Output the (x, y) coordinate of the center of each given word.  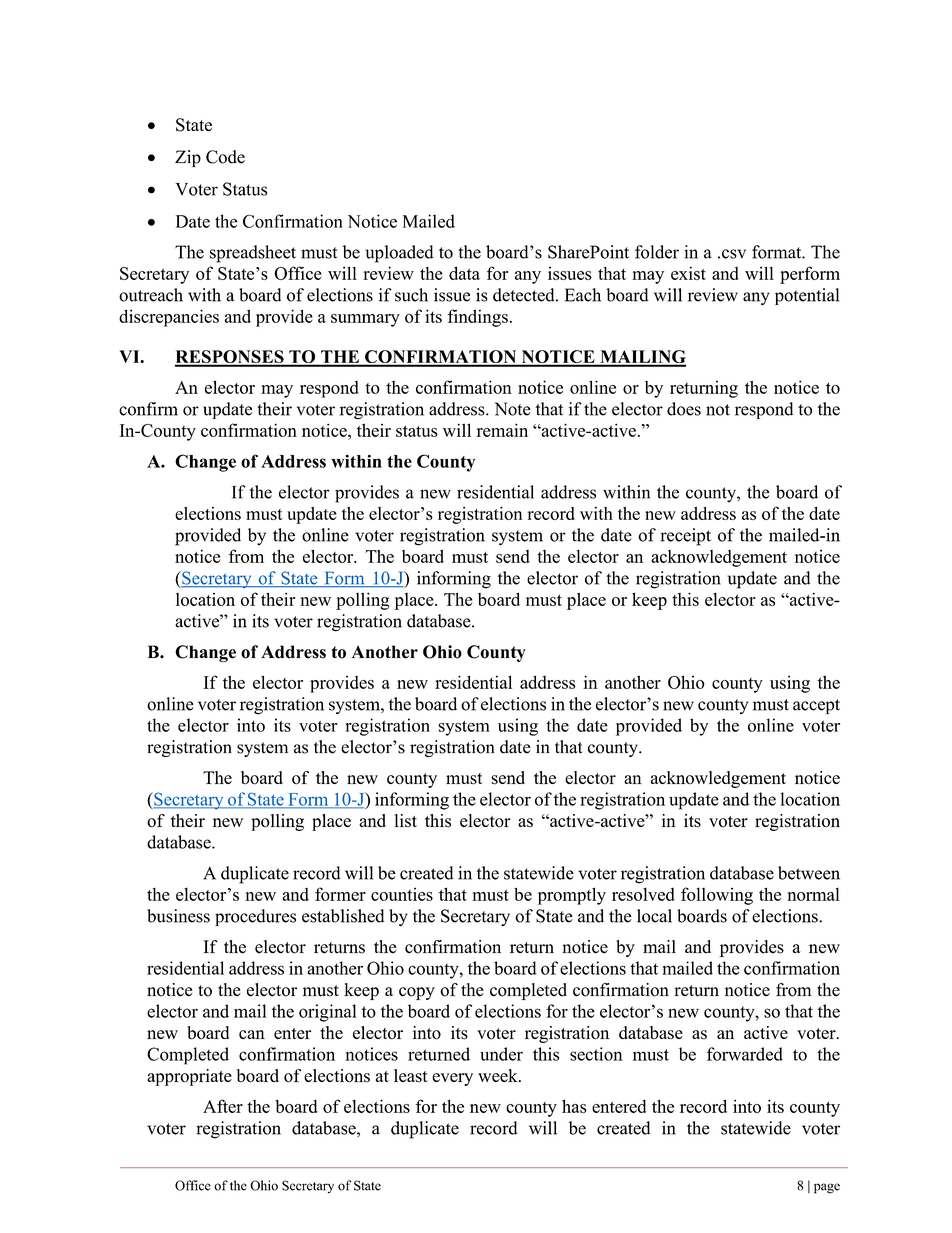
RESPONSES (230, 358)
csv (734, 254)
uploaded (399, 254)
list (405, 821)
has (574, 1106)
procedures (255, 917)
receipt (685, 537)
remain (502, 430)
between (809, 873)
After (223, 1106)
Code (225, 157)
